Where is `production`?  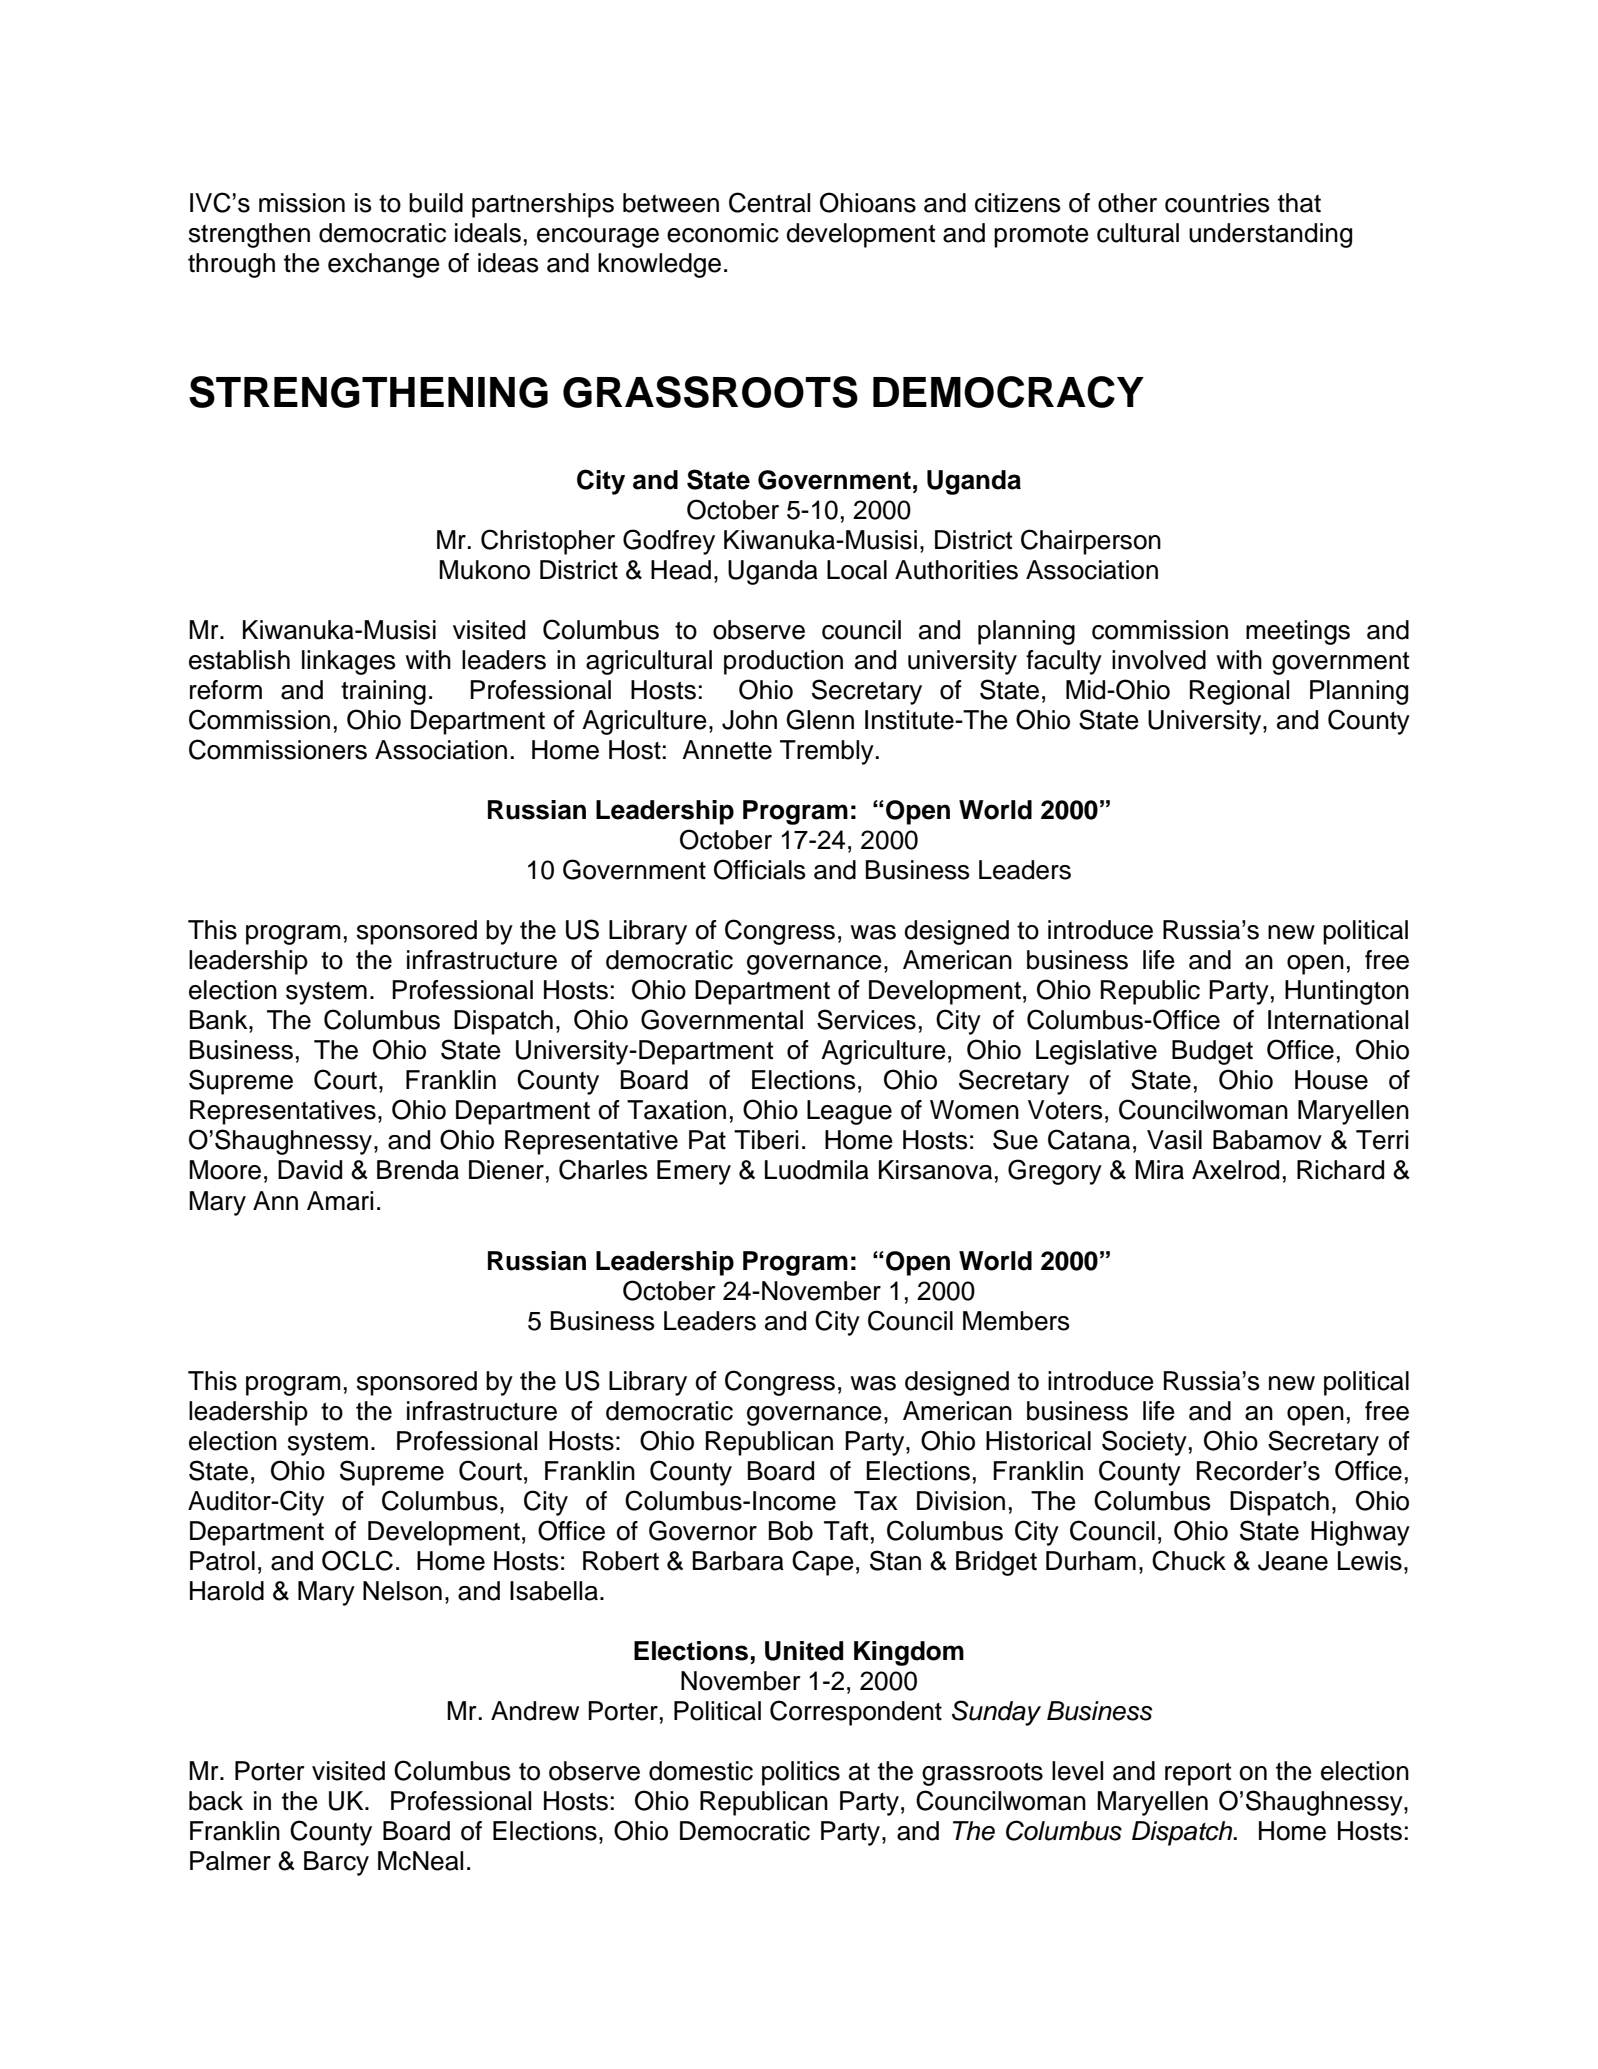
production is located at coordinates (783, 662).
